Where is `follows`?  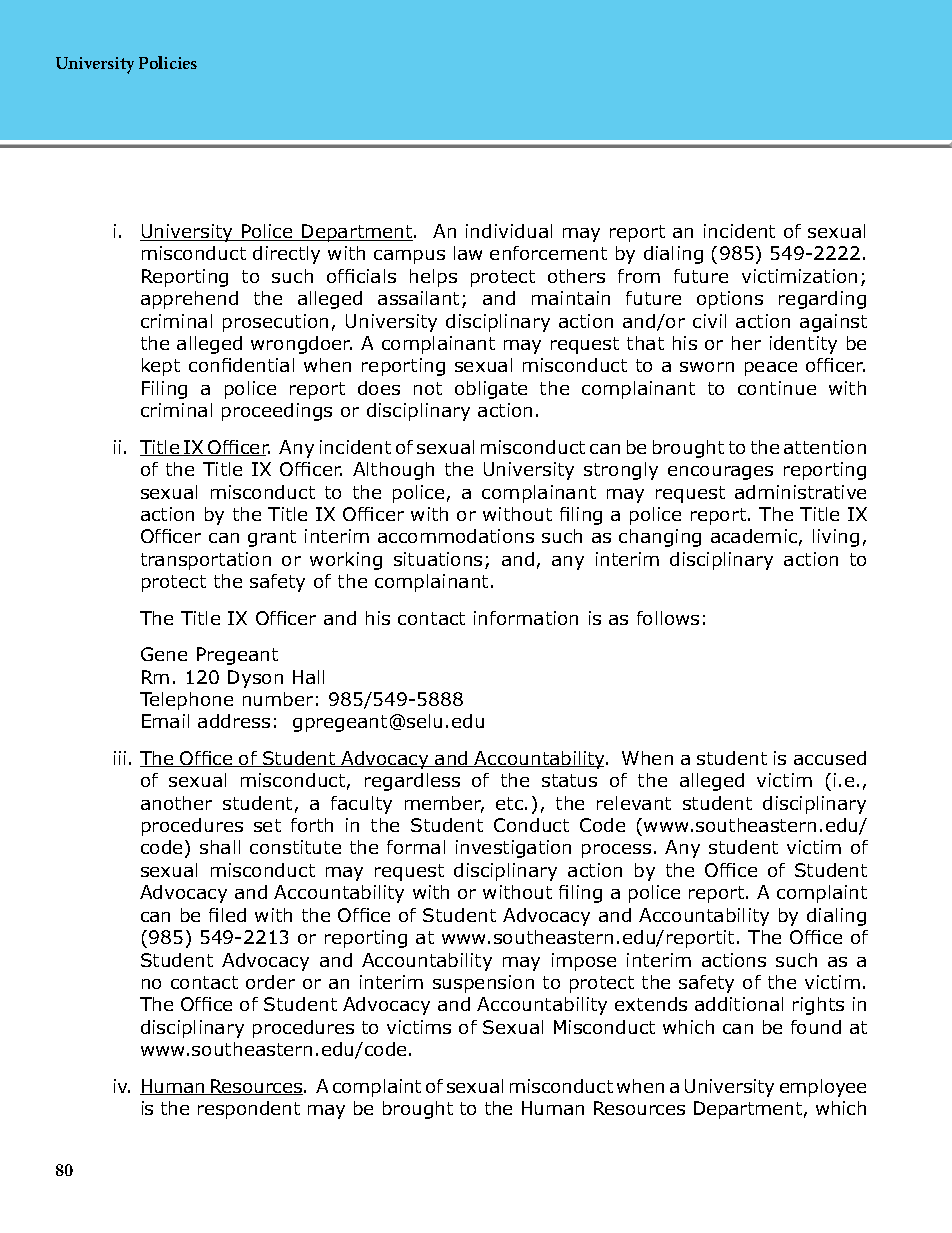 follows is located at coordinates (668, 618).
